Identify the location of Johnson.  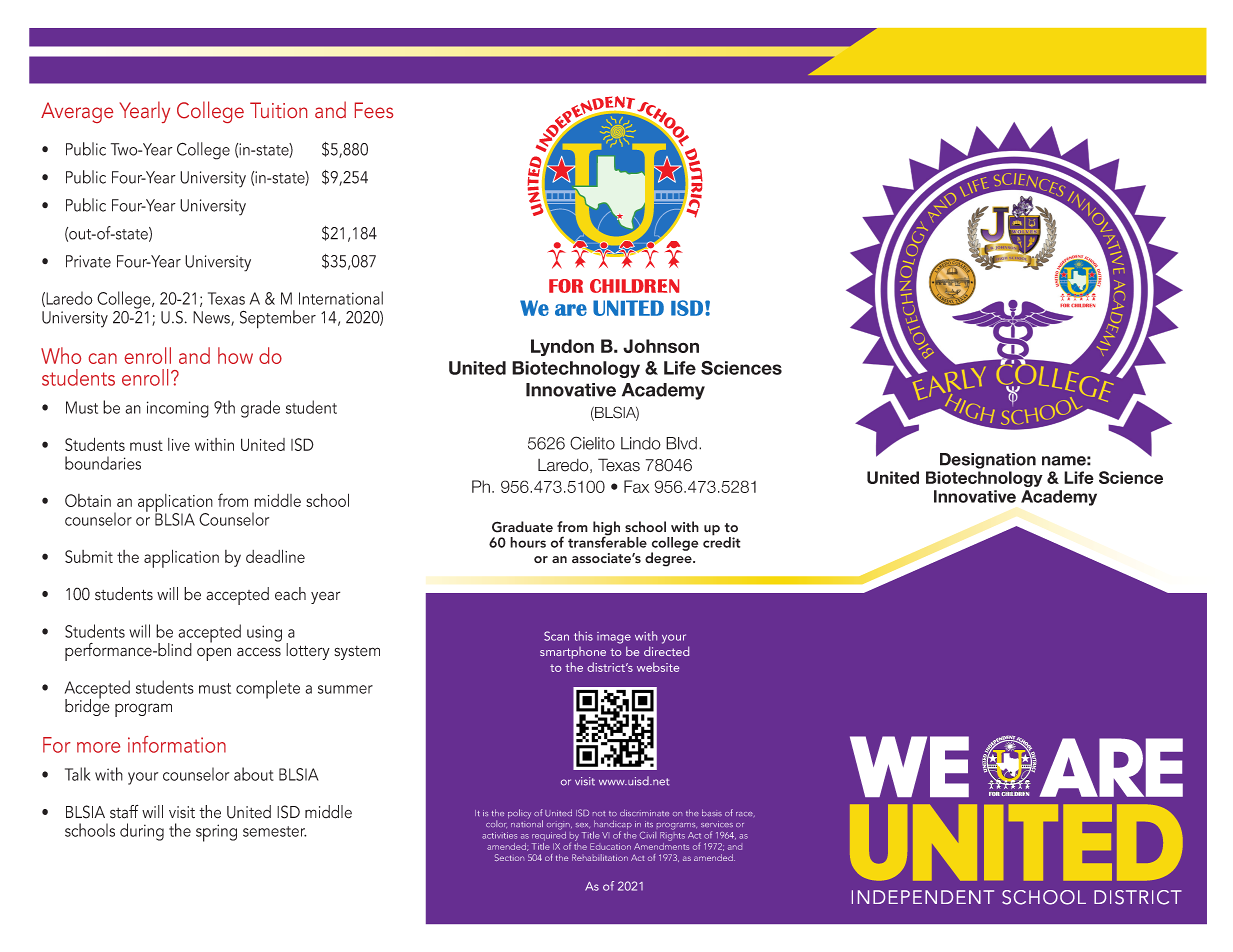
(661, 346).
